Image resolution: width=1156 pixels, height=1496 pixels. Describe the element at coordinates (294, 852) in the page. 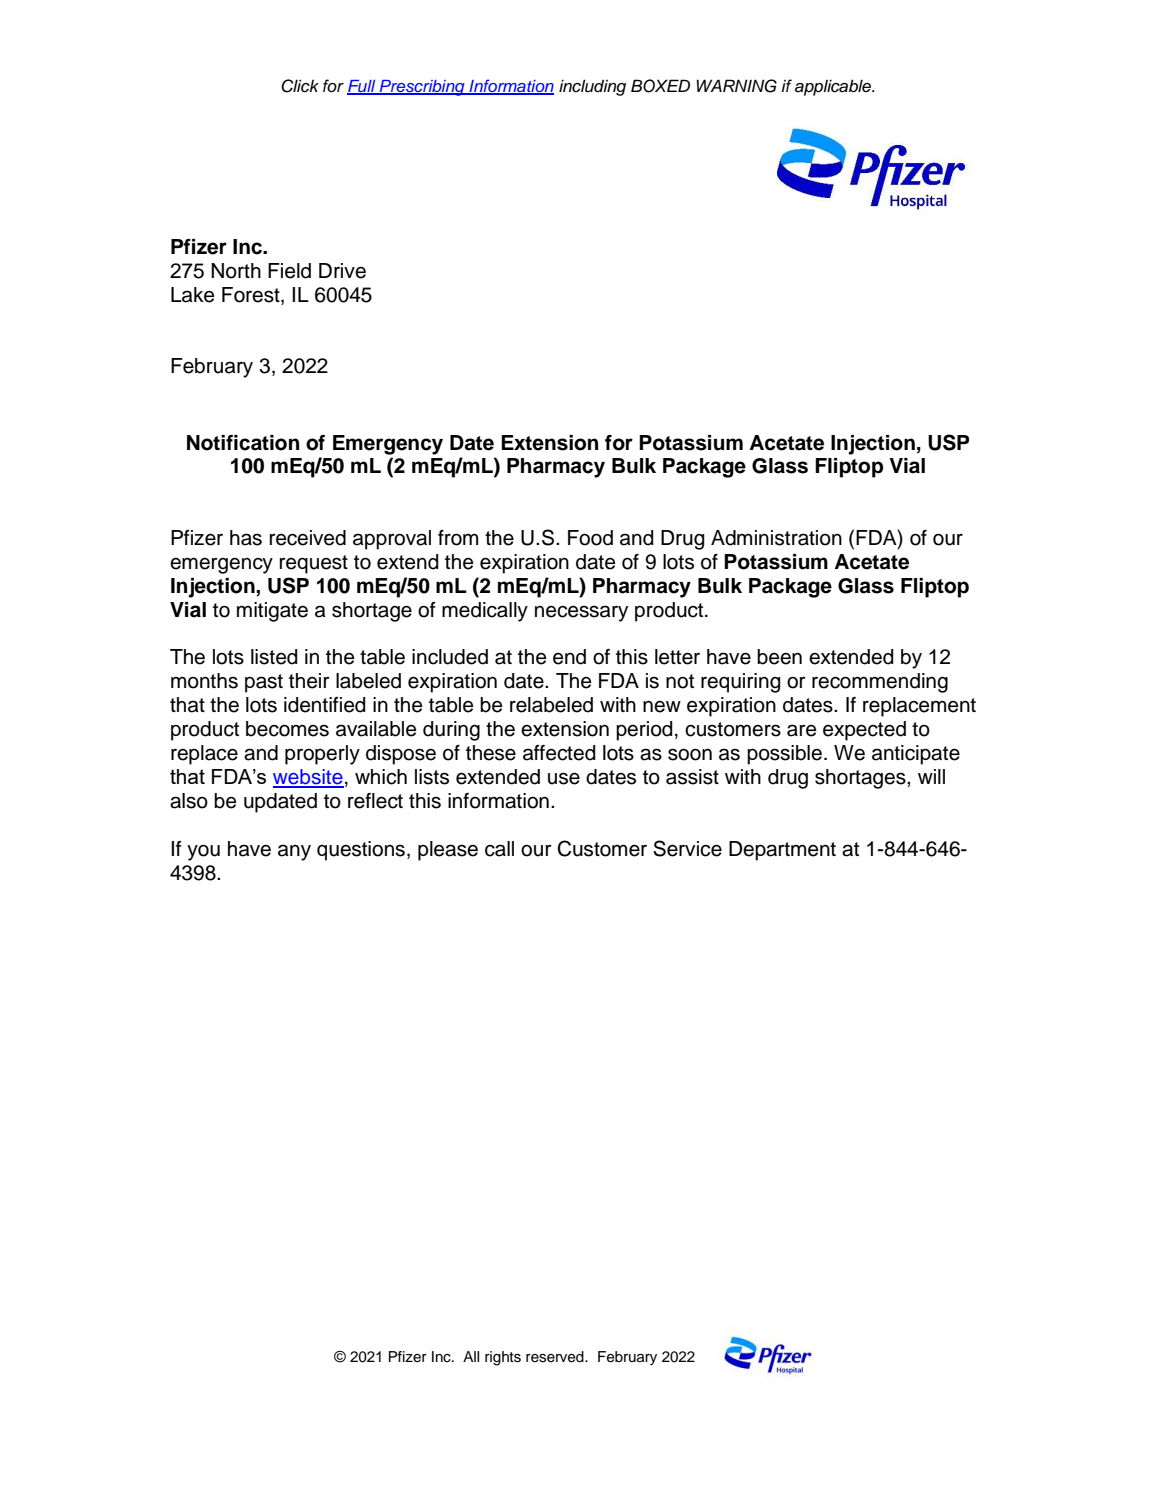

I see `any` at that location.
